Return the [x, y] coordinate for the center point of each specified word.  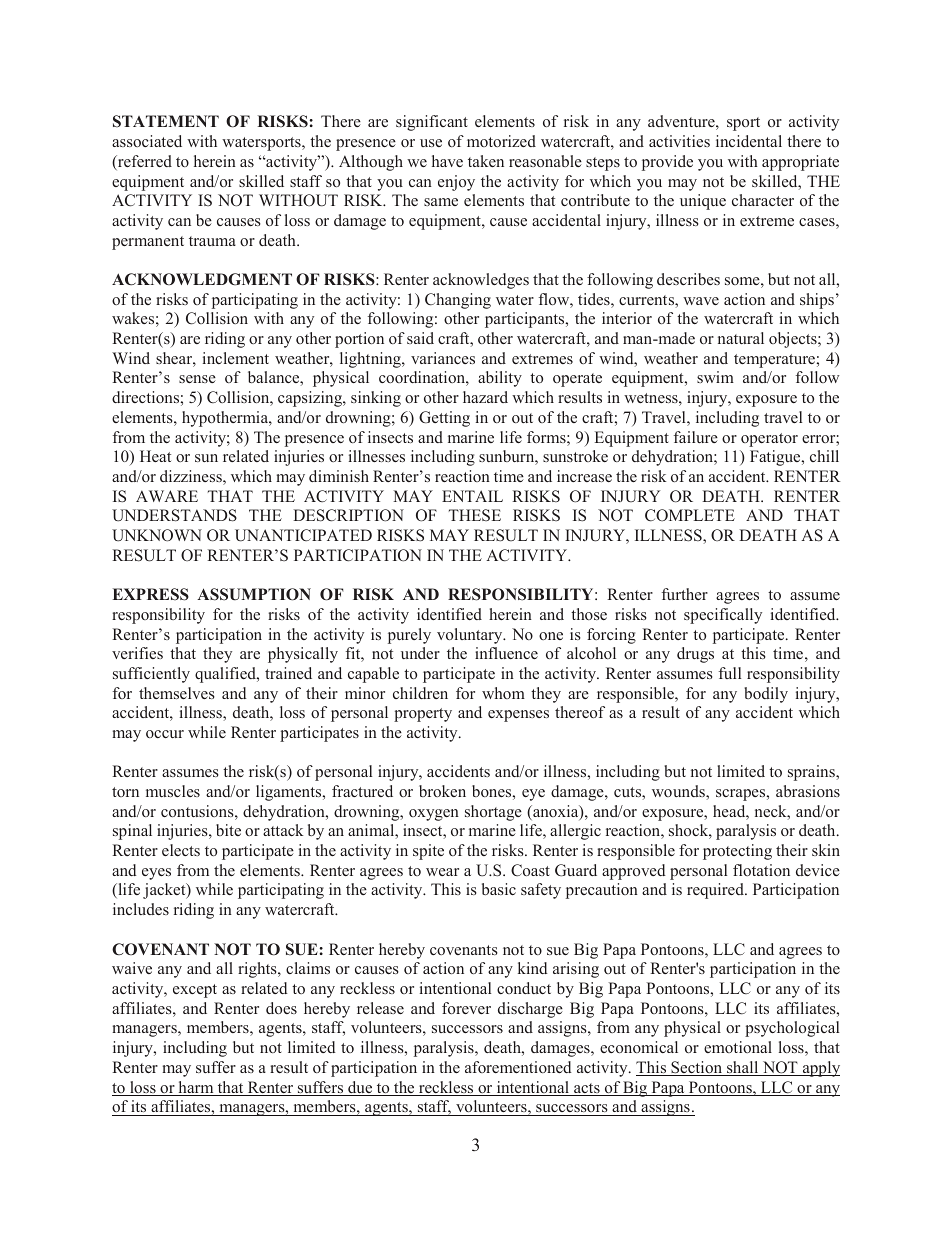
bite [228, 830]
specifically [723, 616]
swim [715, 377]
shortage [493, 813]
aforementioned [518, 1067]
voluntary [471, 636]
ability [500, 379]
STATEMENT [166, 121]
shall [743, 1068]
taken [486, 161]
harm [196, 1088]
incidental [749, 141]
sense [197, 379]
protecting [737, 852]
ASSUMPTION [254, 594]
